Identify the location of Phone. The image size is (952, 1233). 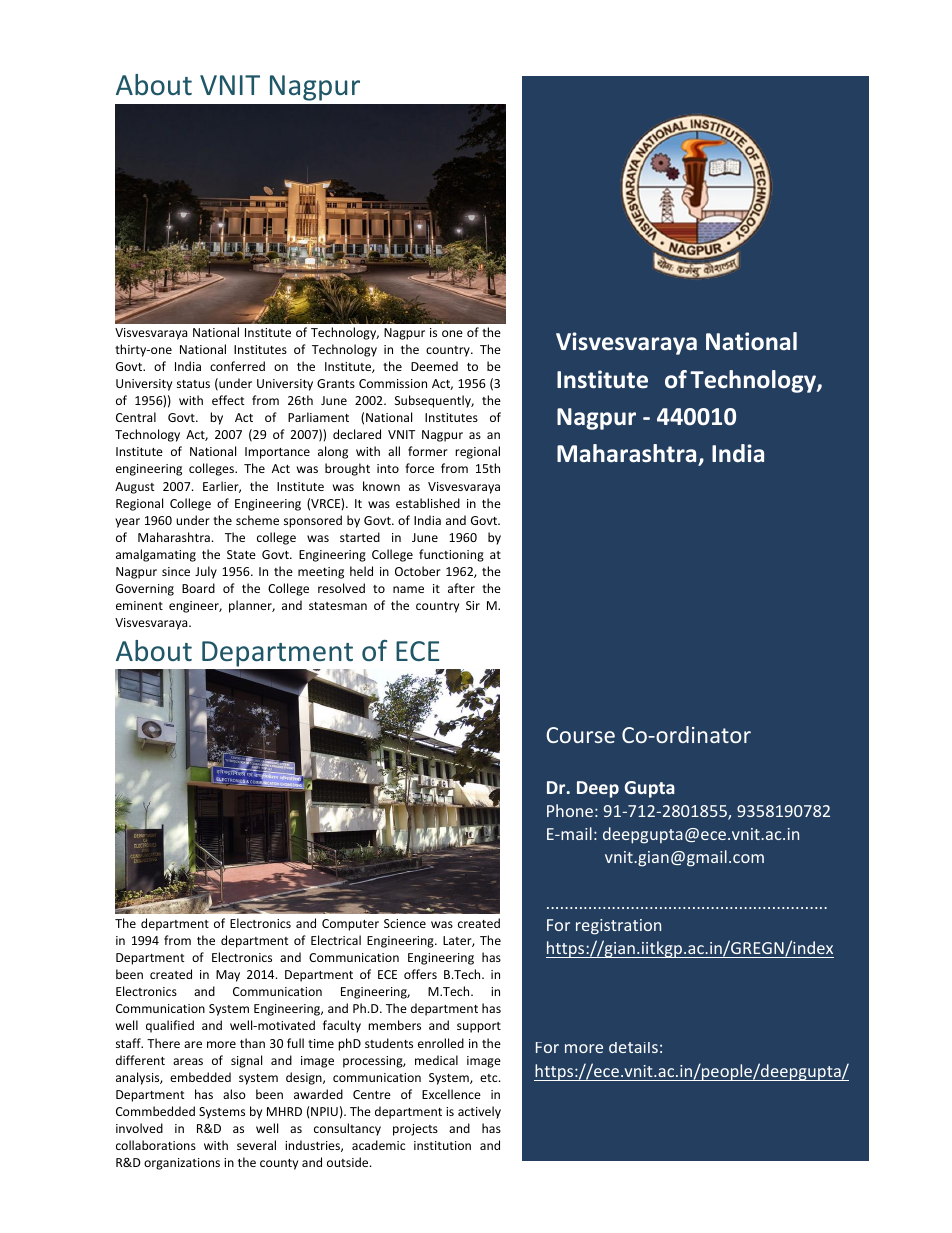
(570, 810).
